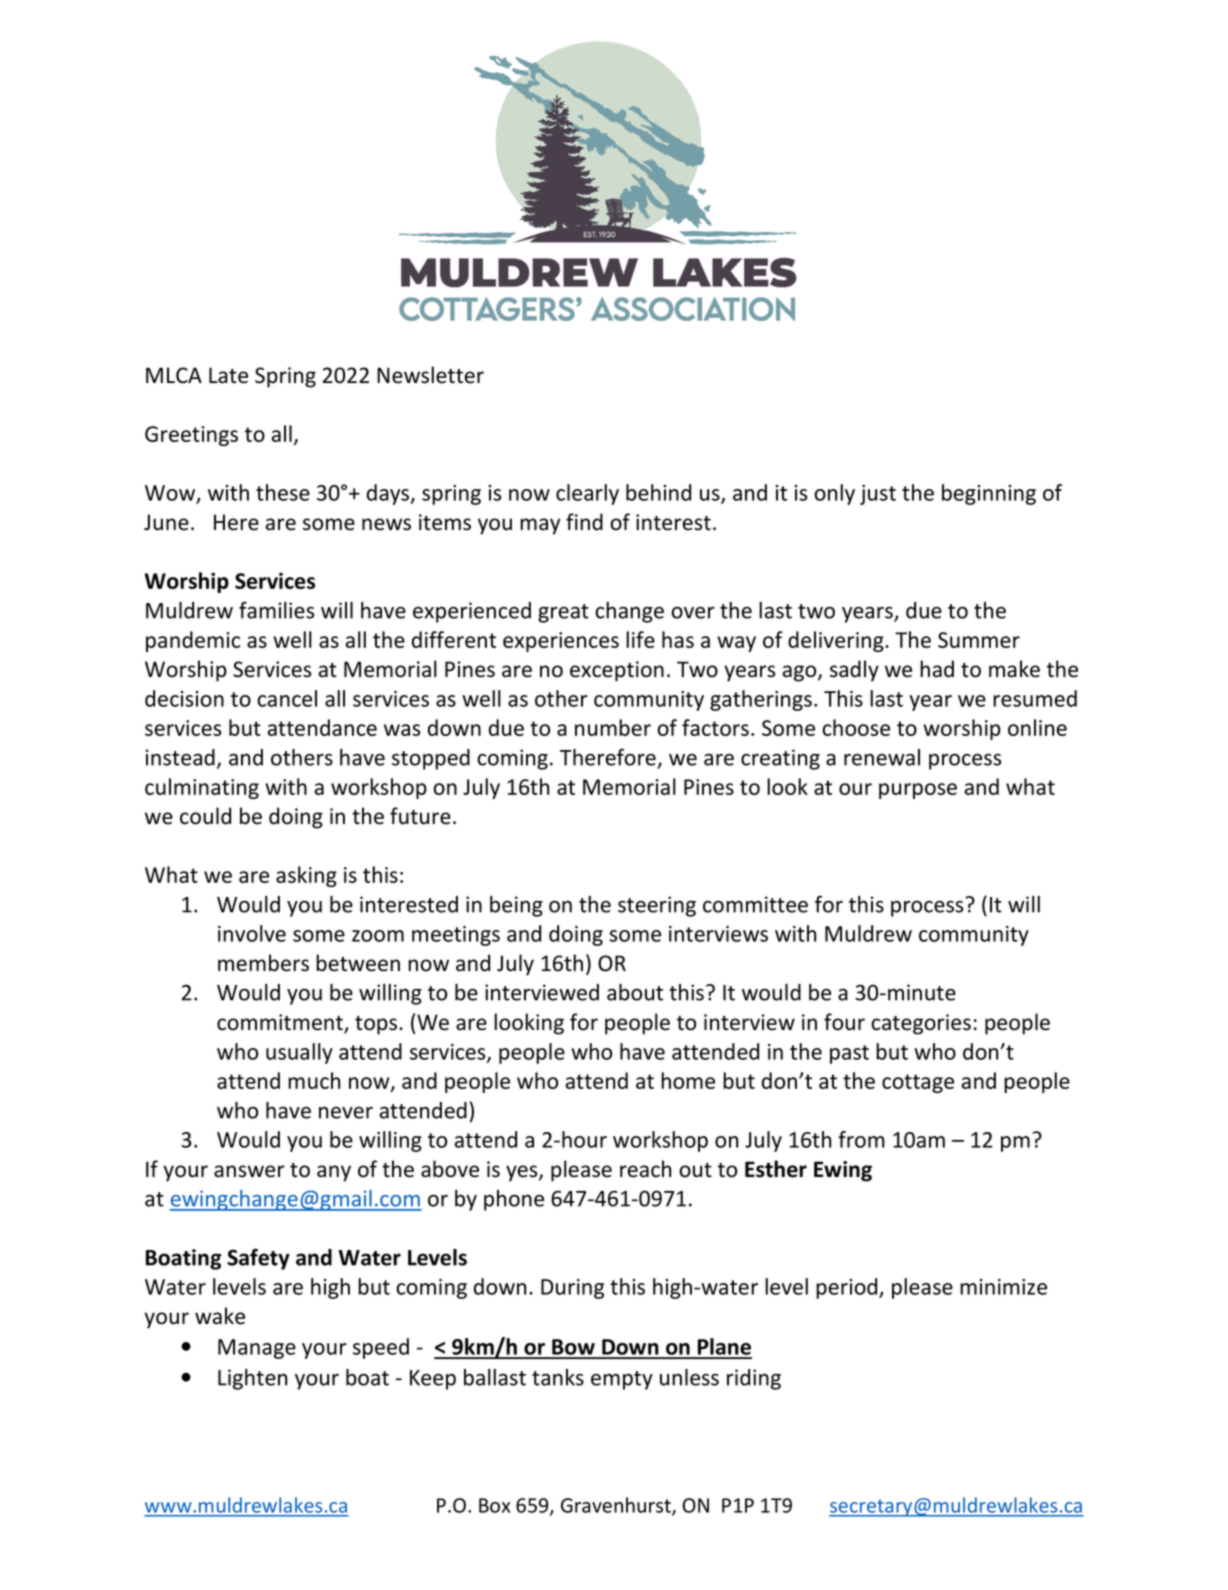  I want to click on Late, so click(228, 375).
